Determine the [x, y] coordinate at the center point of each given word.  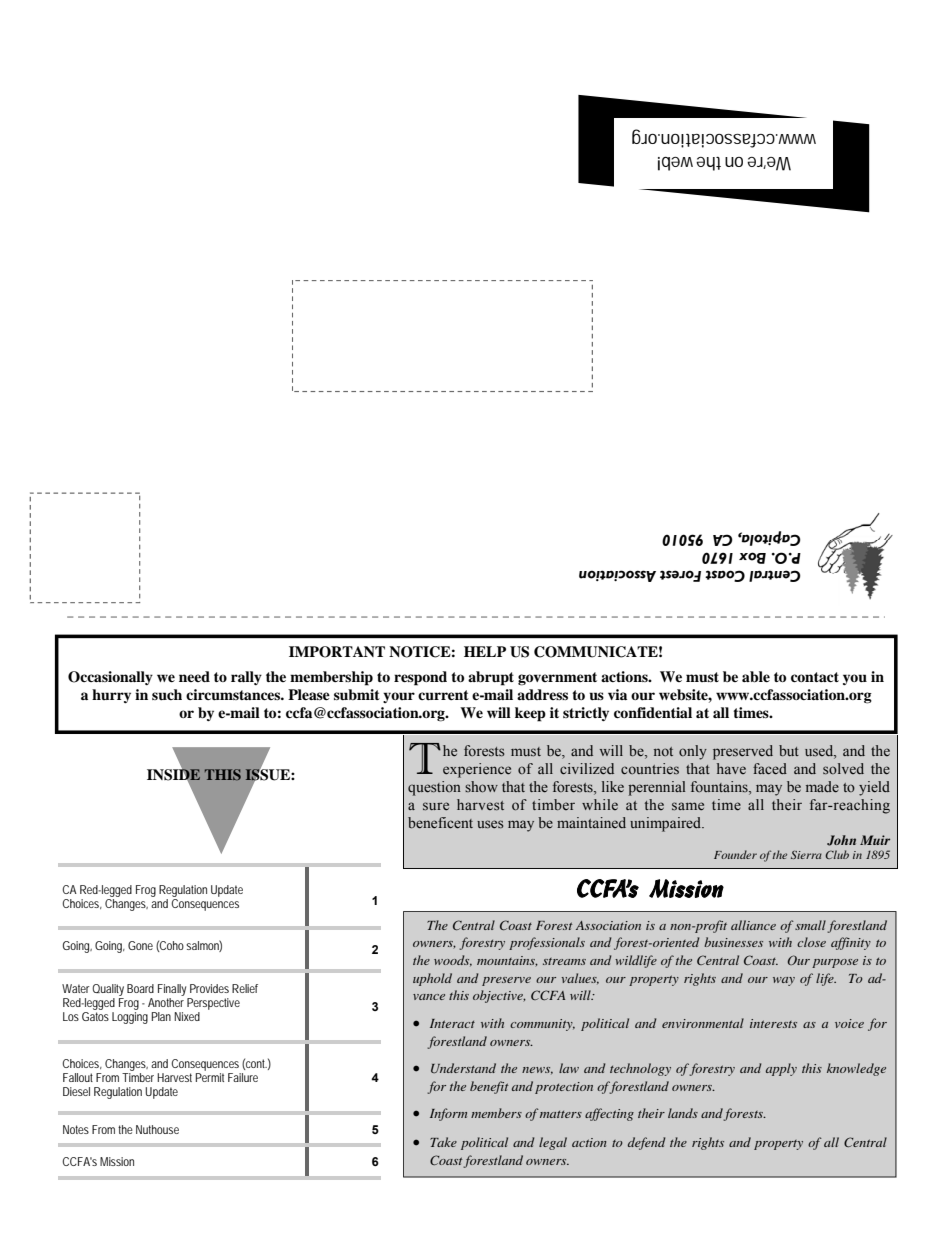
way [784, 981]
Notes [76, 1129]
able [756, 677]
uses [490, 824]
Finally [172, 990]
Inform [448, 1114]
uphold [432, 979]
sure [436, 806]
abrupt [491, 678]
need [194, 676]
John [841, 840]
